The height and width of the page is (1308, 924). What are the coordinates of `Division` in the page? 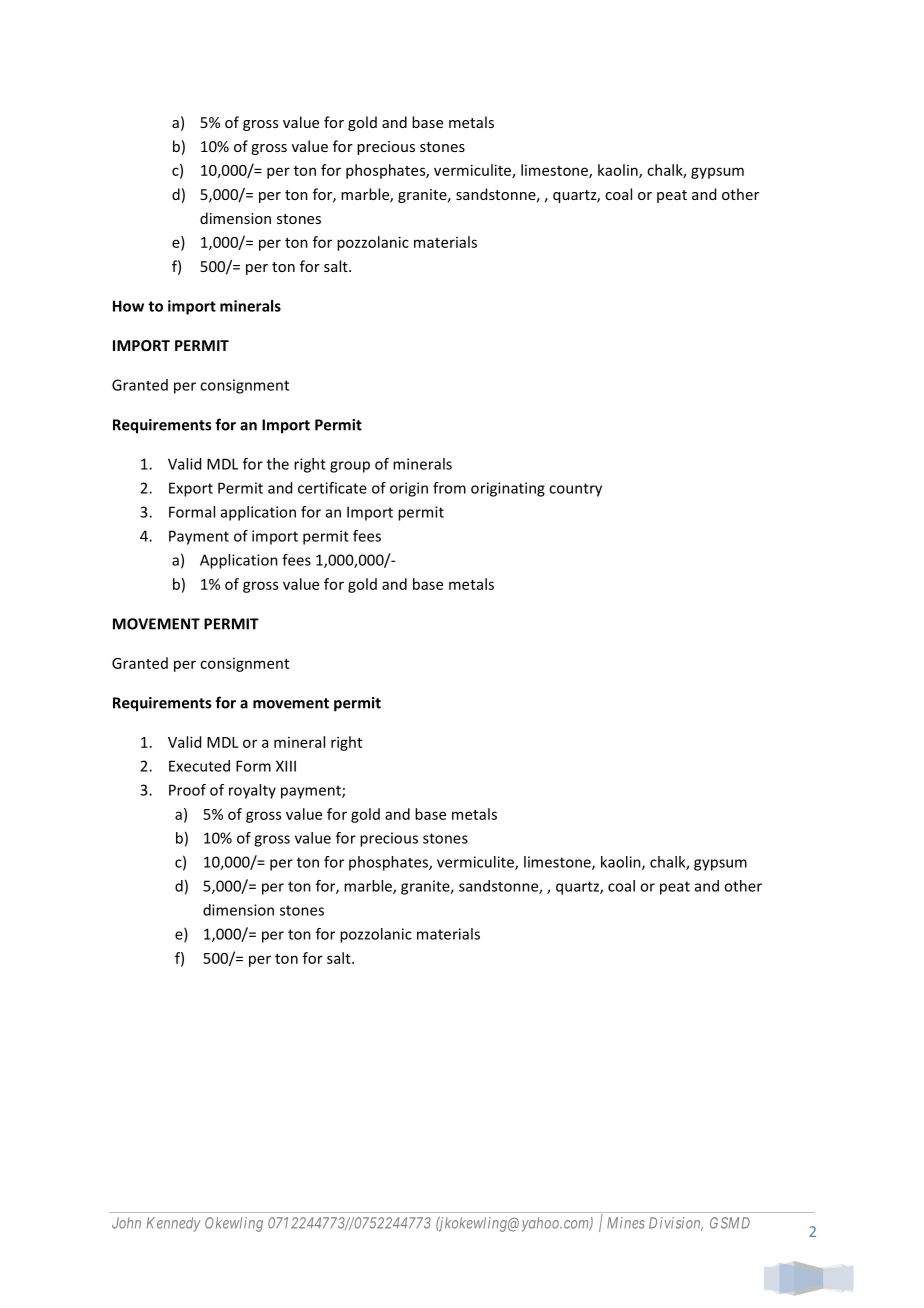 It's located at (676, 1224).
